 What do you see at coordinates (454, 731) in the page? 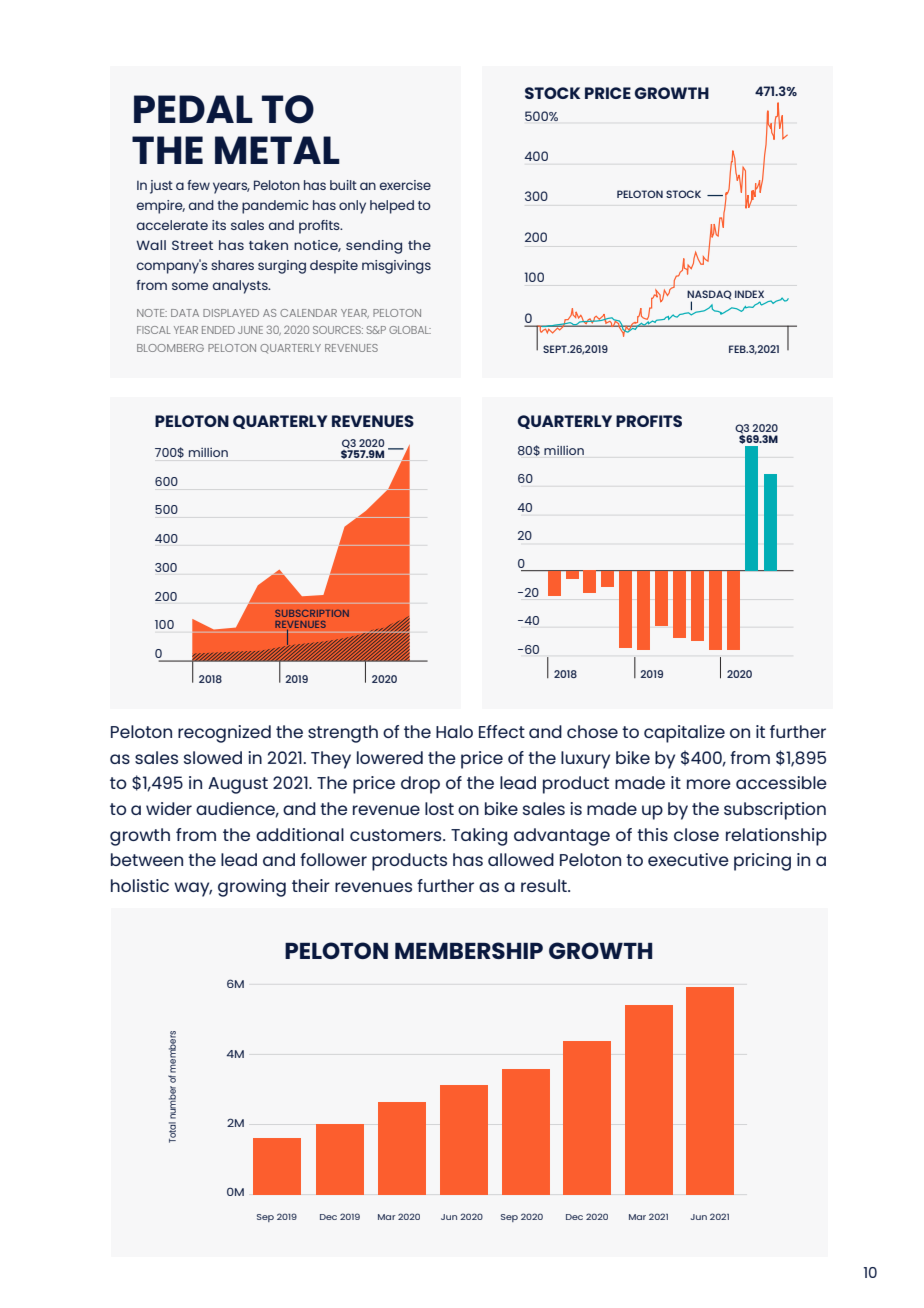
I see `Halo` at bounding box center [454, 731].
